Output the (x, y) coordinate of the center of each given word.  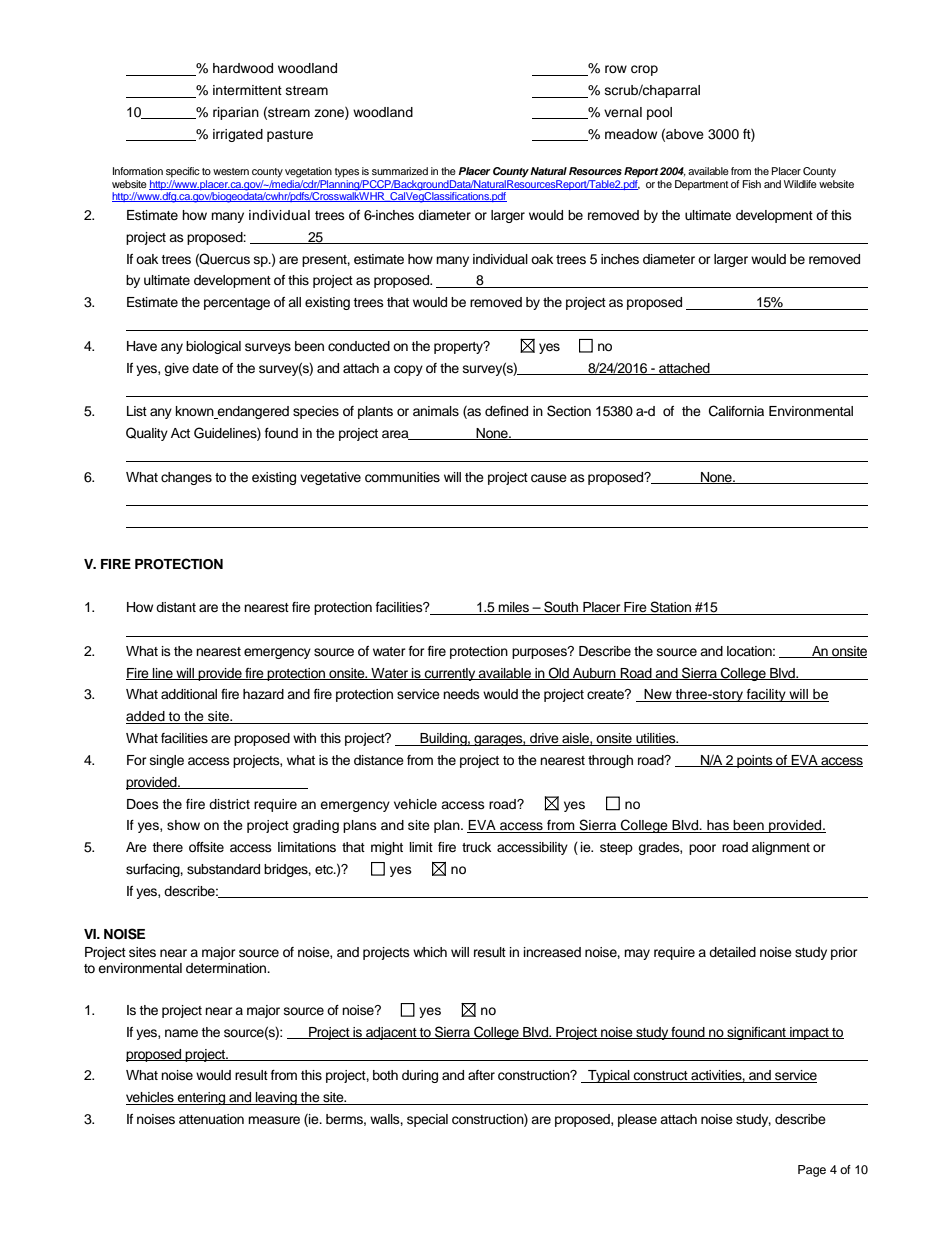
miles (513, 608)
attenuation (211, 1119)
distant (176, 607)
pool (659, 113)
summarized (400, 171)
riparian (236, 113)
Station (670, 608)
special (427, 1120)
